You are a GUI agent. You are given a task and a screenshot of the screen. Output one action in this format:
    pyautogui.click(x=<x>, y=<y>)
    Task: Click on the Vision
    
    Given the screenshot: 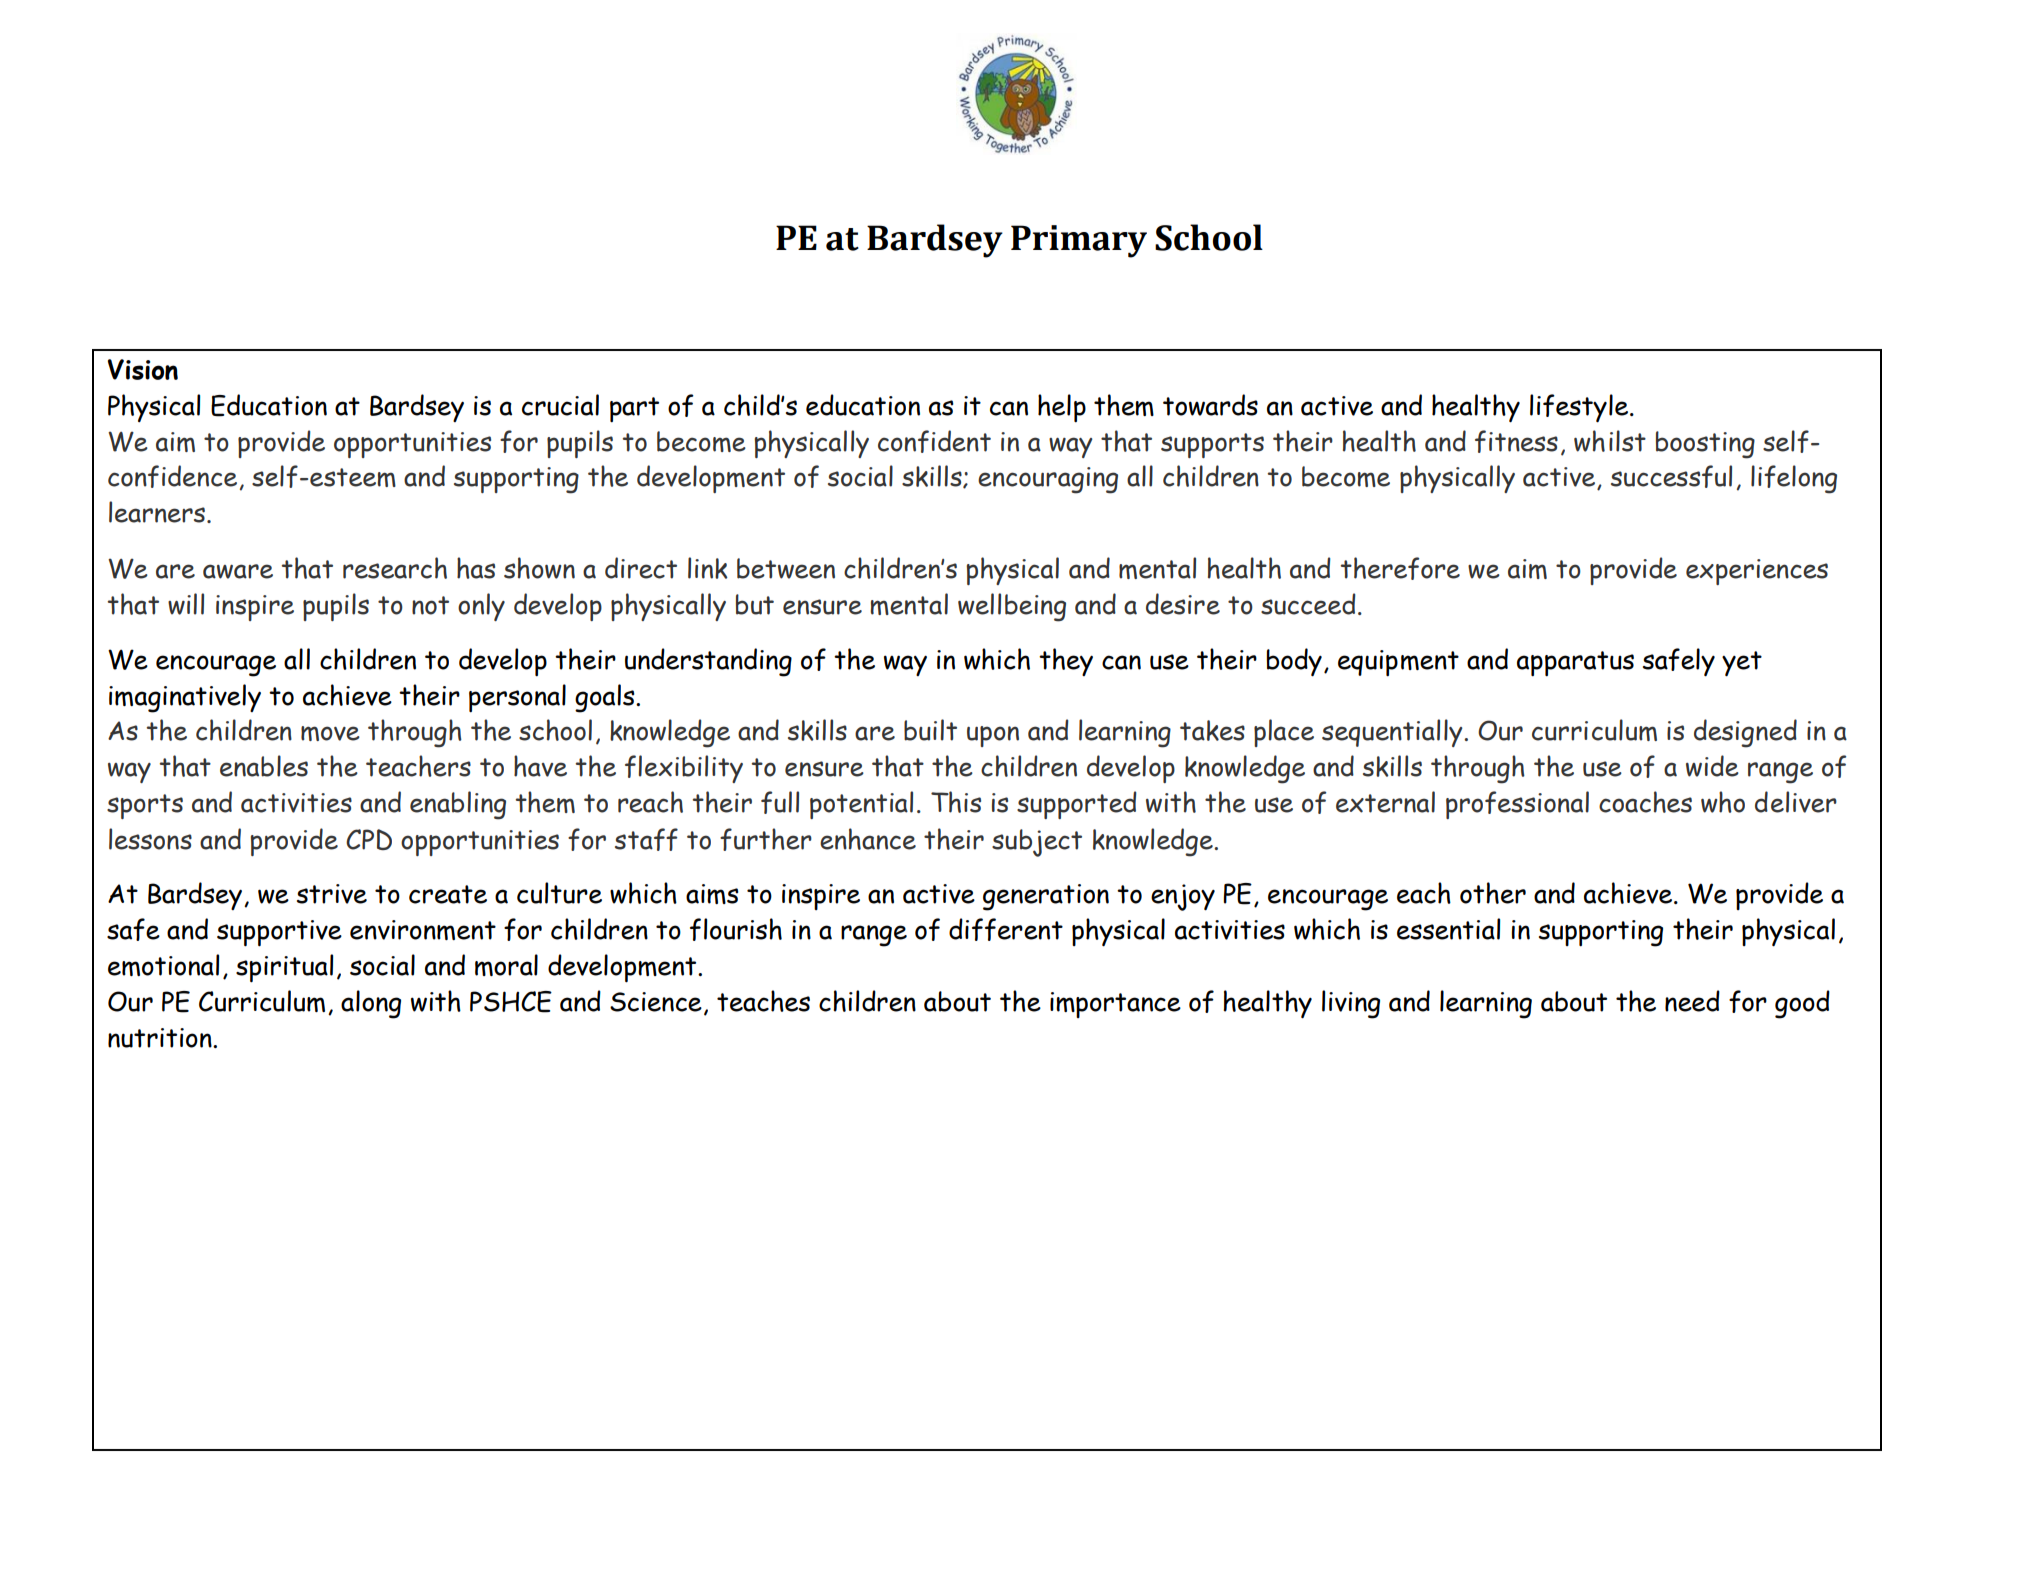 What is the action you would take?
    pyautogui.click(x=143, y=369)
